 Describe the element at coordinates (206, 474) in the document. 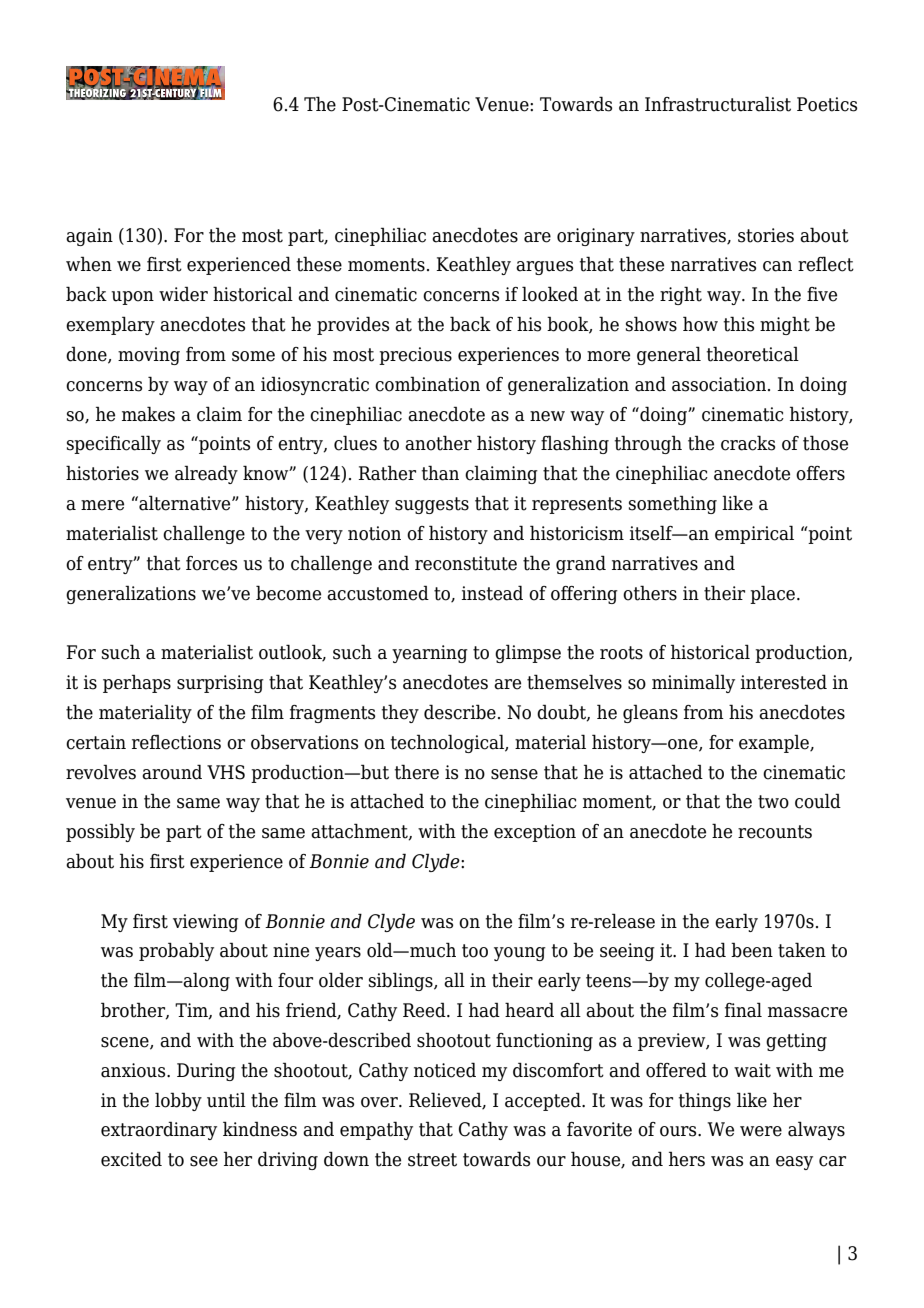

I see `already` at that location.
